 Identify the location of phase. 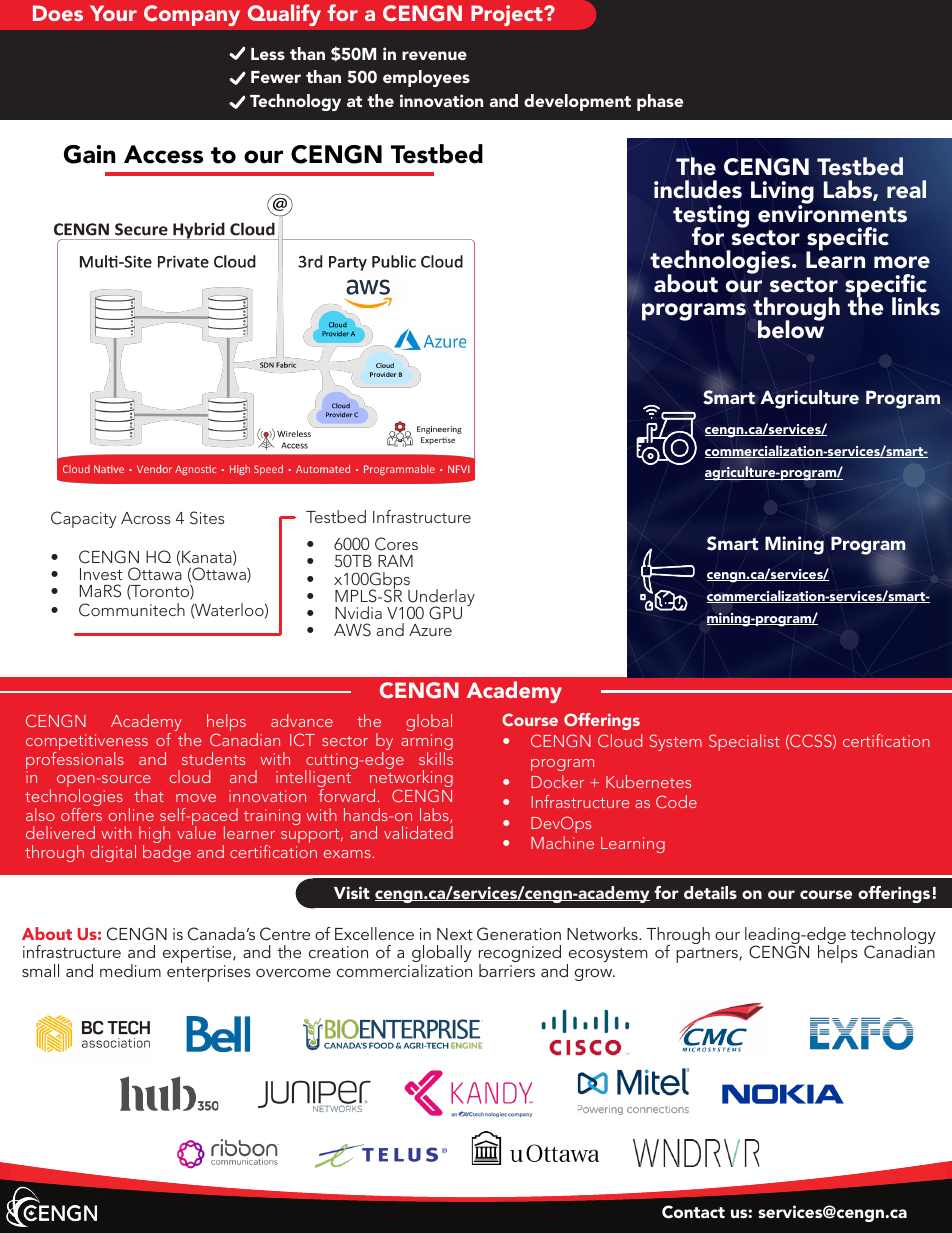
(660, 102).
